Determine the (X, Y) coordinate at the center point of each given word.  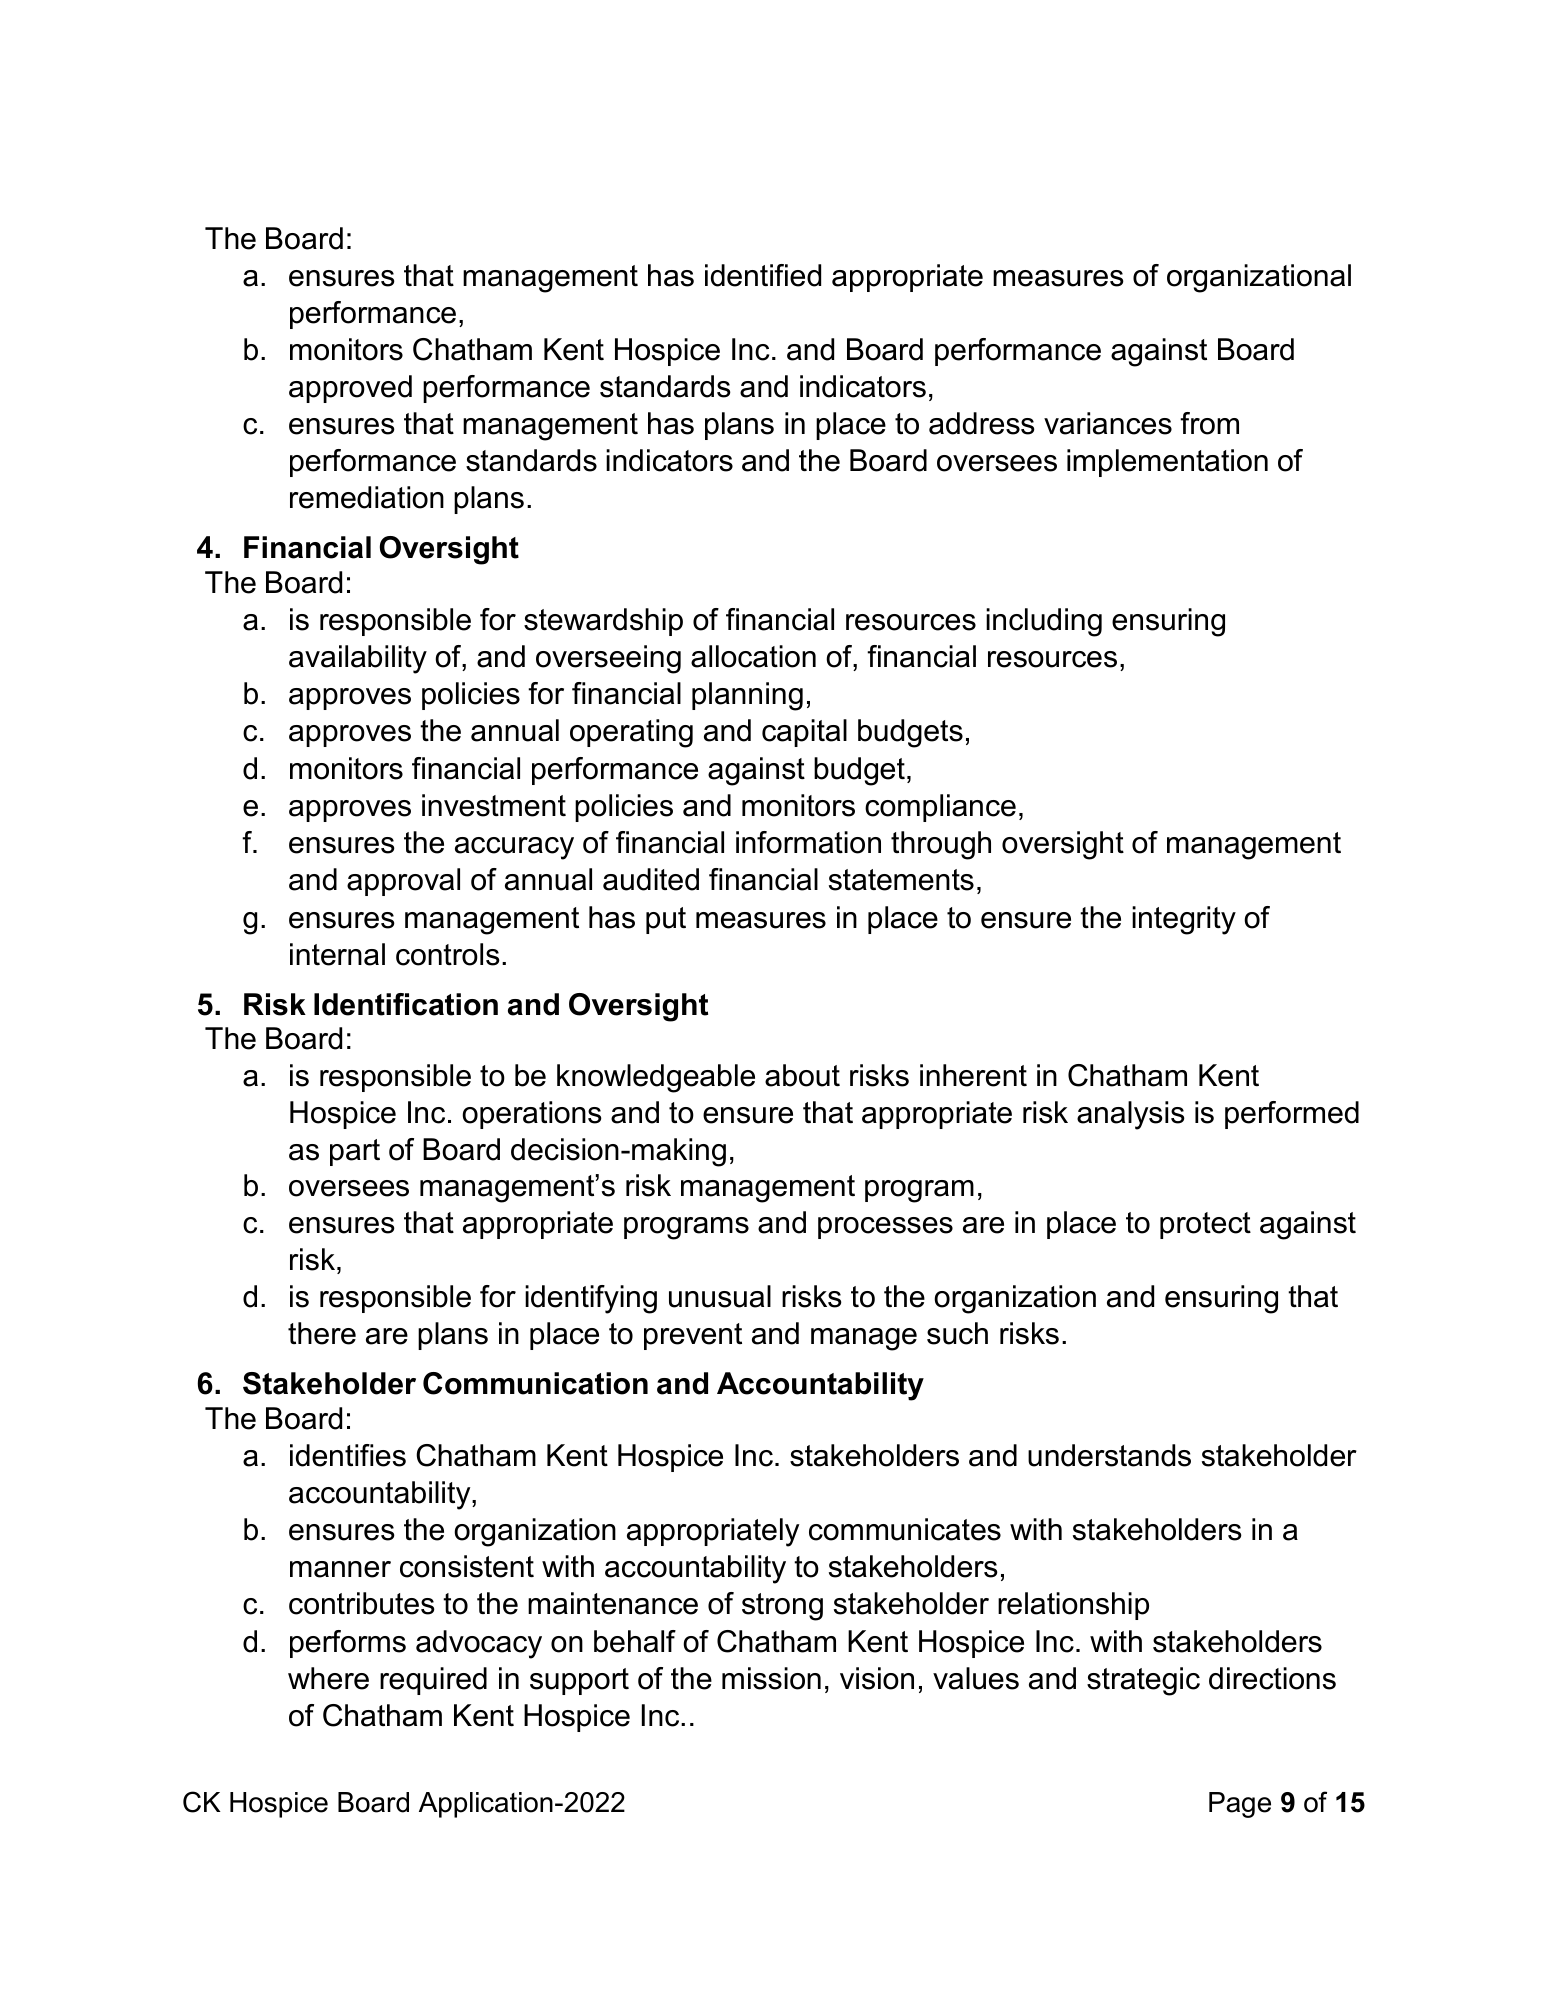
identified (763, 275)
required (433, 1681)
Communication (535, 1383)
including (1044, 622)
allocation (753, 656)
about (802, 1075)
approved (350, 389)
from (1209, 423)
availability (358, 659)
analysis (1131, 1115)
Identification (406, 1004)
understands (1109, 1455)
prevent (693, 1336)
